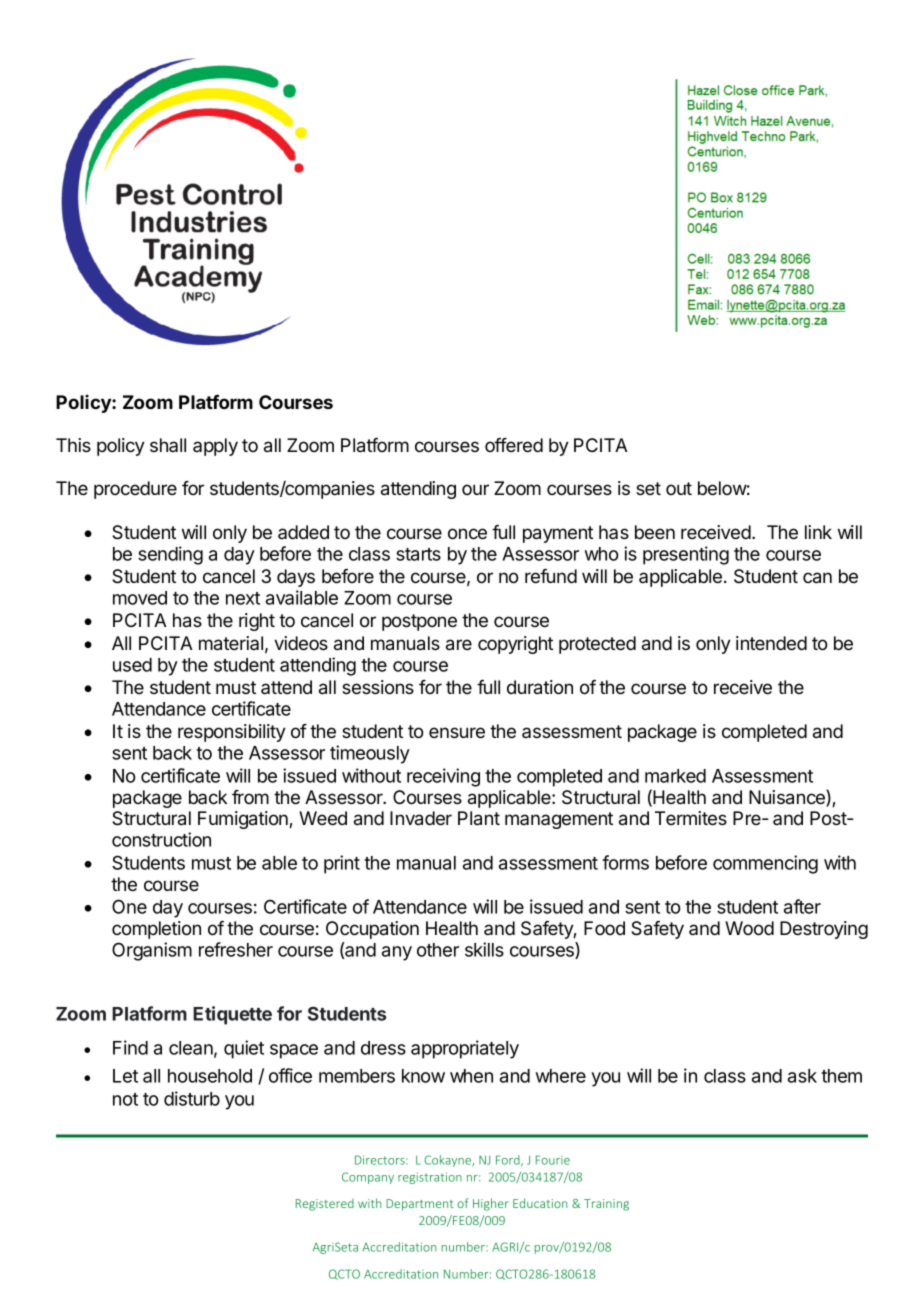 This screenshot has width=924, height=1308. What do you see at coordinates (430, 1178) in the screenshot?
I see `registration` at bounding box center [430, 1178].
